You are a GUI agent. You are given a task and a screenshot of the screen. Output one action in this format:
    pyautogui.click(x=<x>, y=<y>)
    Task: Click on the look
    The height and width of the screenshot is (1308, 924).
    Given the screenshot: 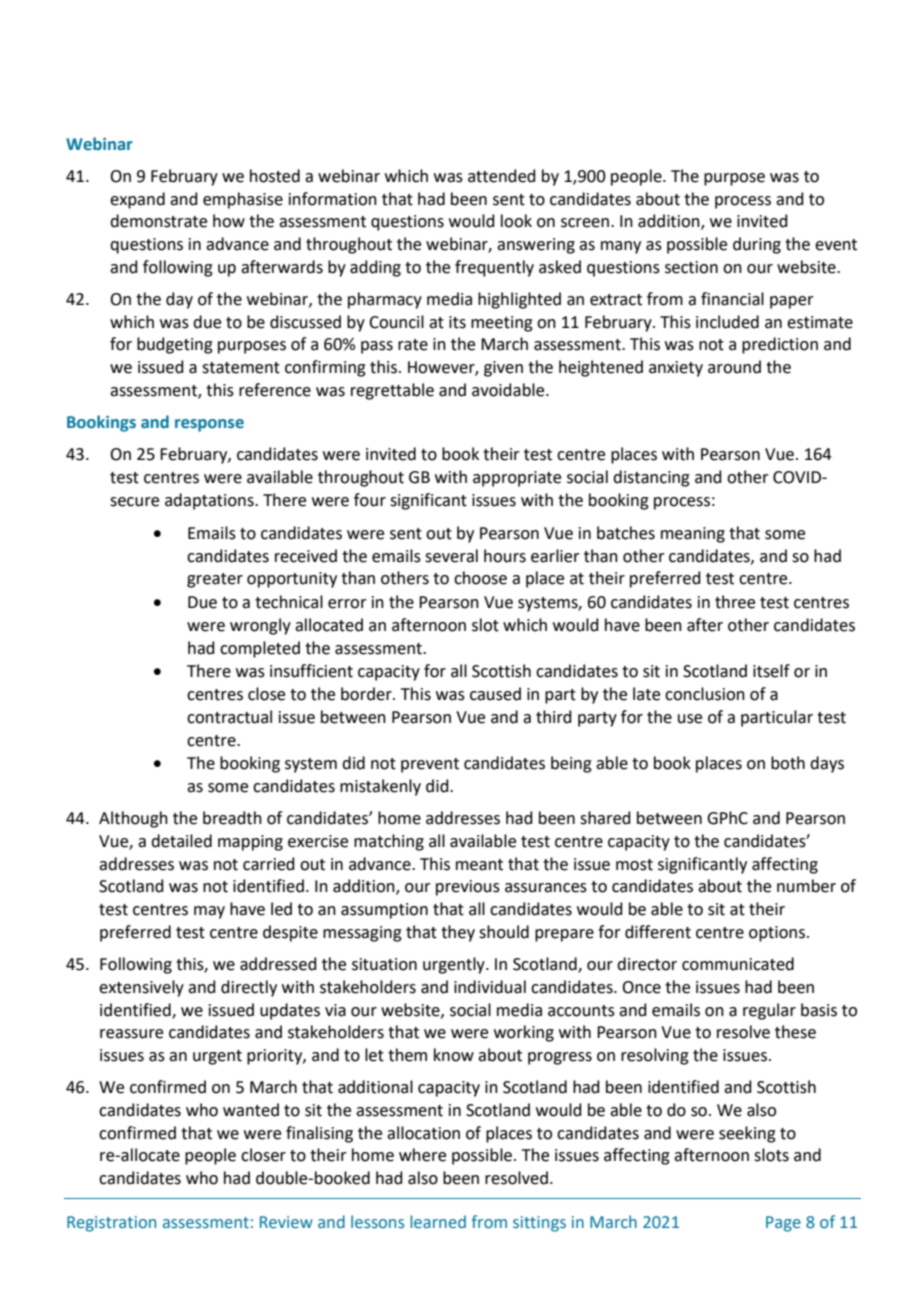 What is the action you would take?
    pyautogui.click(x=516, y=221)
